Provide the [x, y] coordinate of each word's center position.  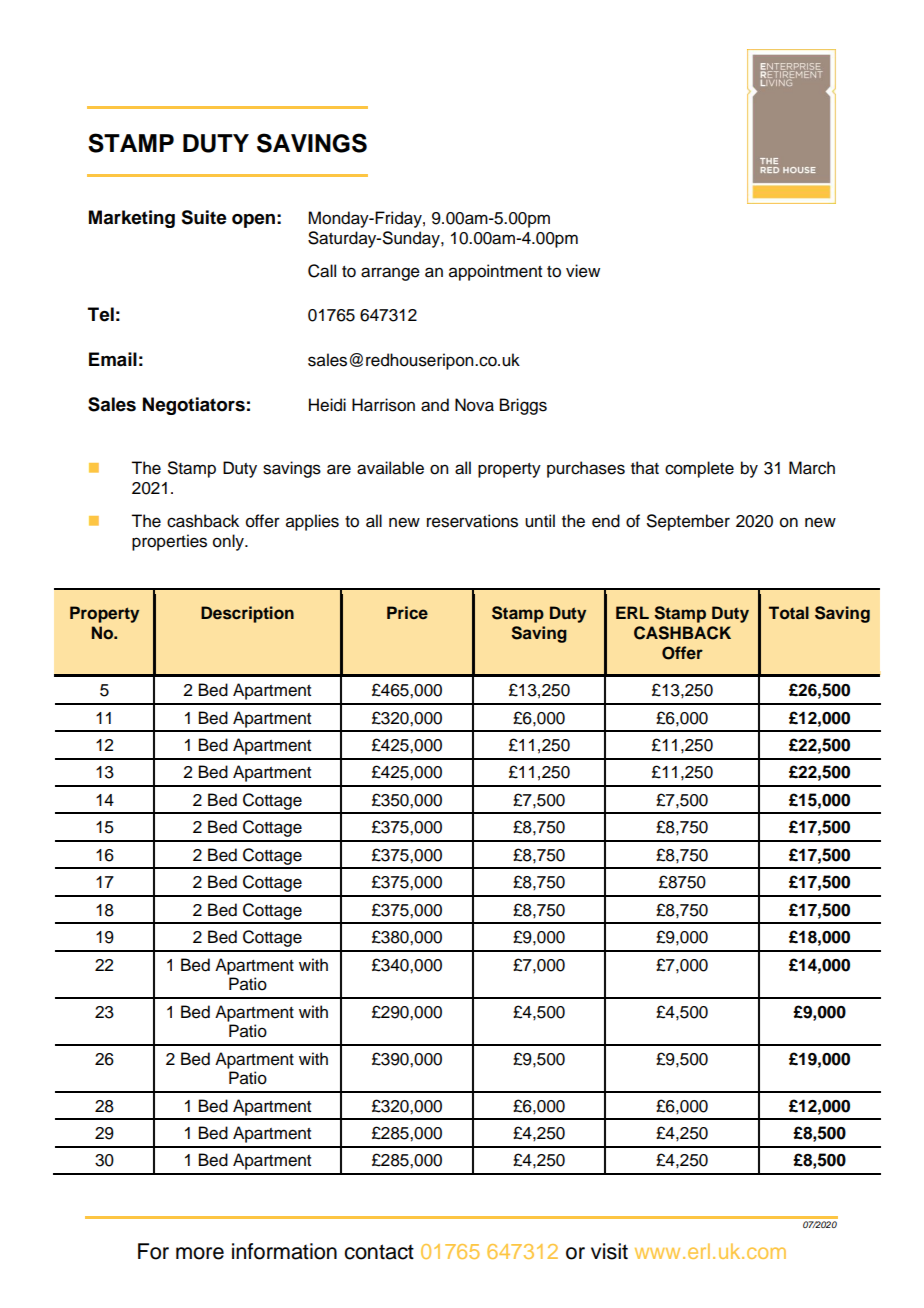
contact [379, 1252]
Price [407, 612]
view [583, 271]
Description [247, 614]
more [200, 1253]
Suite [204, 217]
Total [789, 613]
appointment [495, 272]
